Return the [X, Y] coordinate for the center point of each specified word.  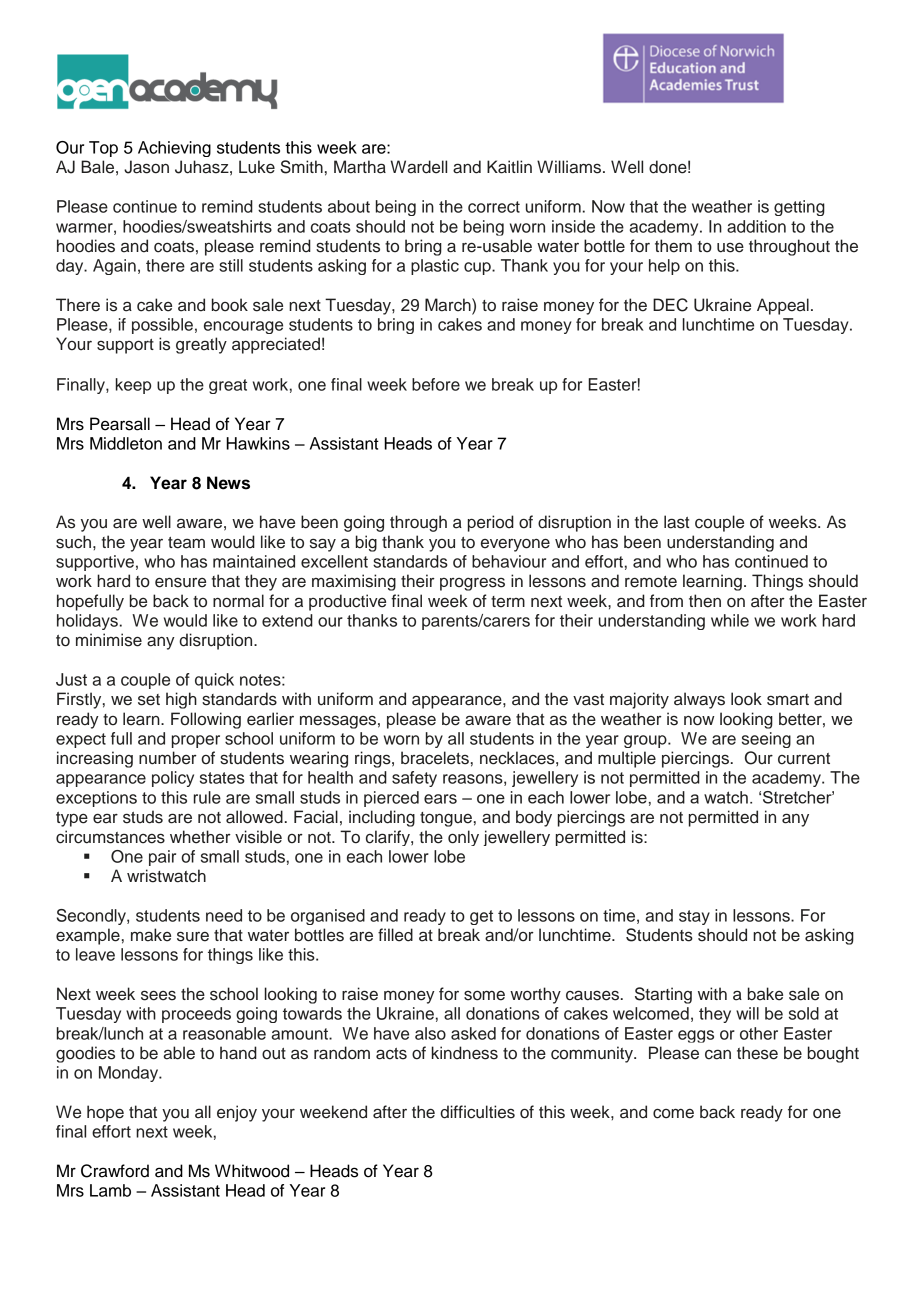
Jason [146, 167]
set [149, 700]
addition [756, 226]
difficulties [477, 1112]
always [699, 700]
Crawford [115, 1171]
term [508, 602]
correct [494, 207]
